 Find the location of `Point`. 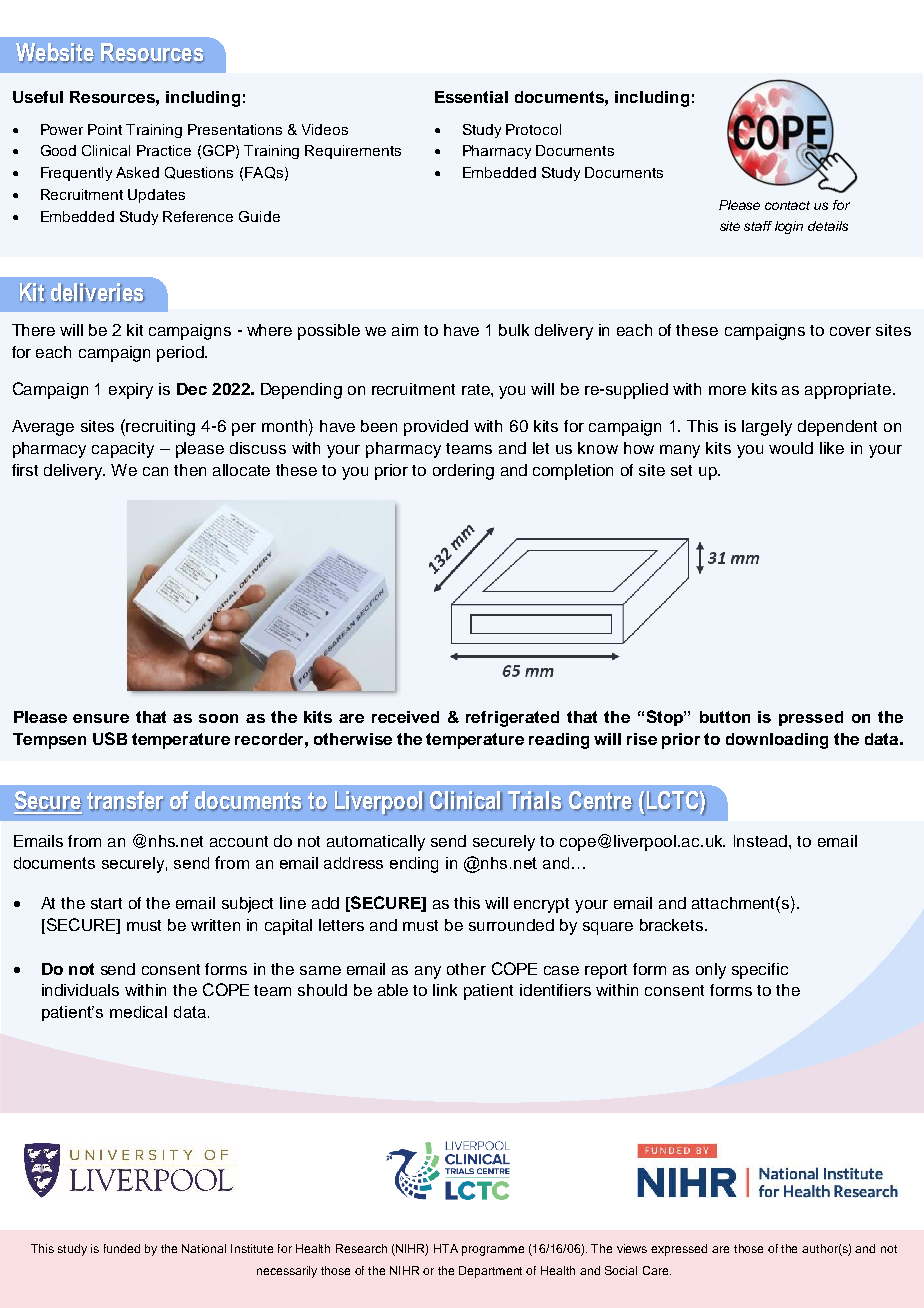

Point is located at coordinates (105, 129).
